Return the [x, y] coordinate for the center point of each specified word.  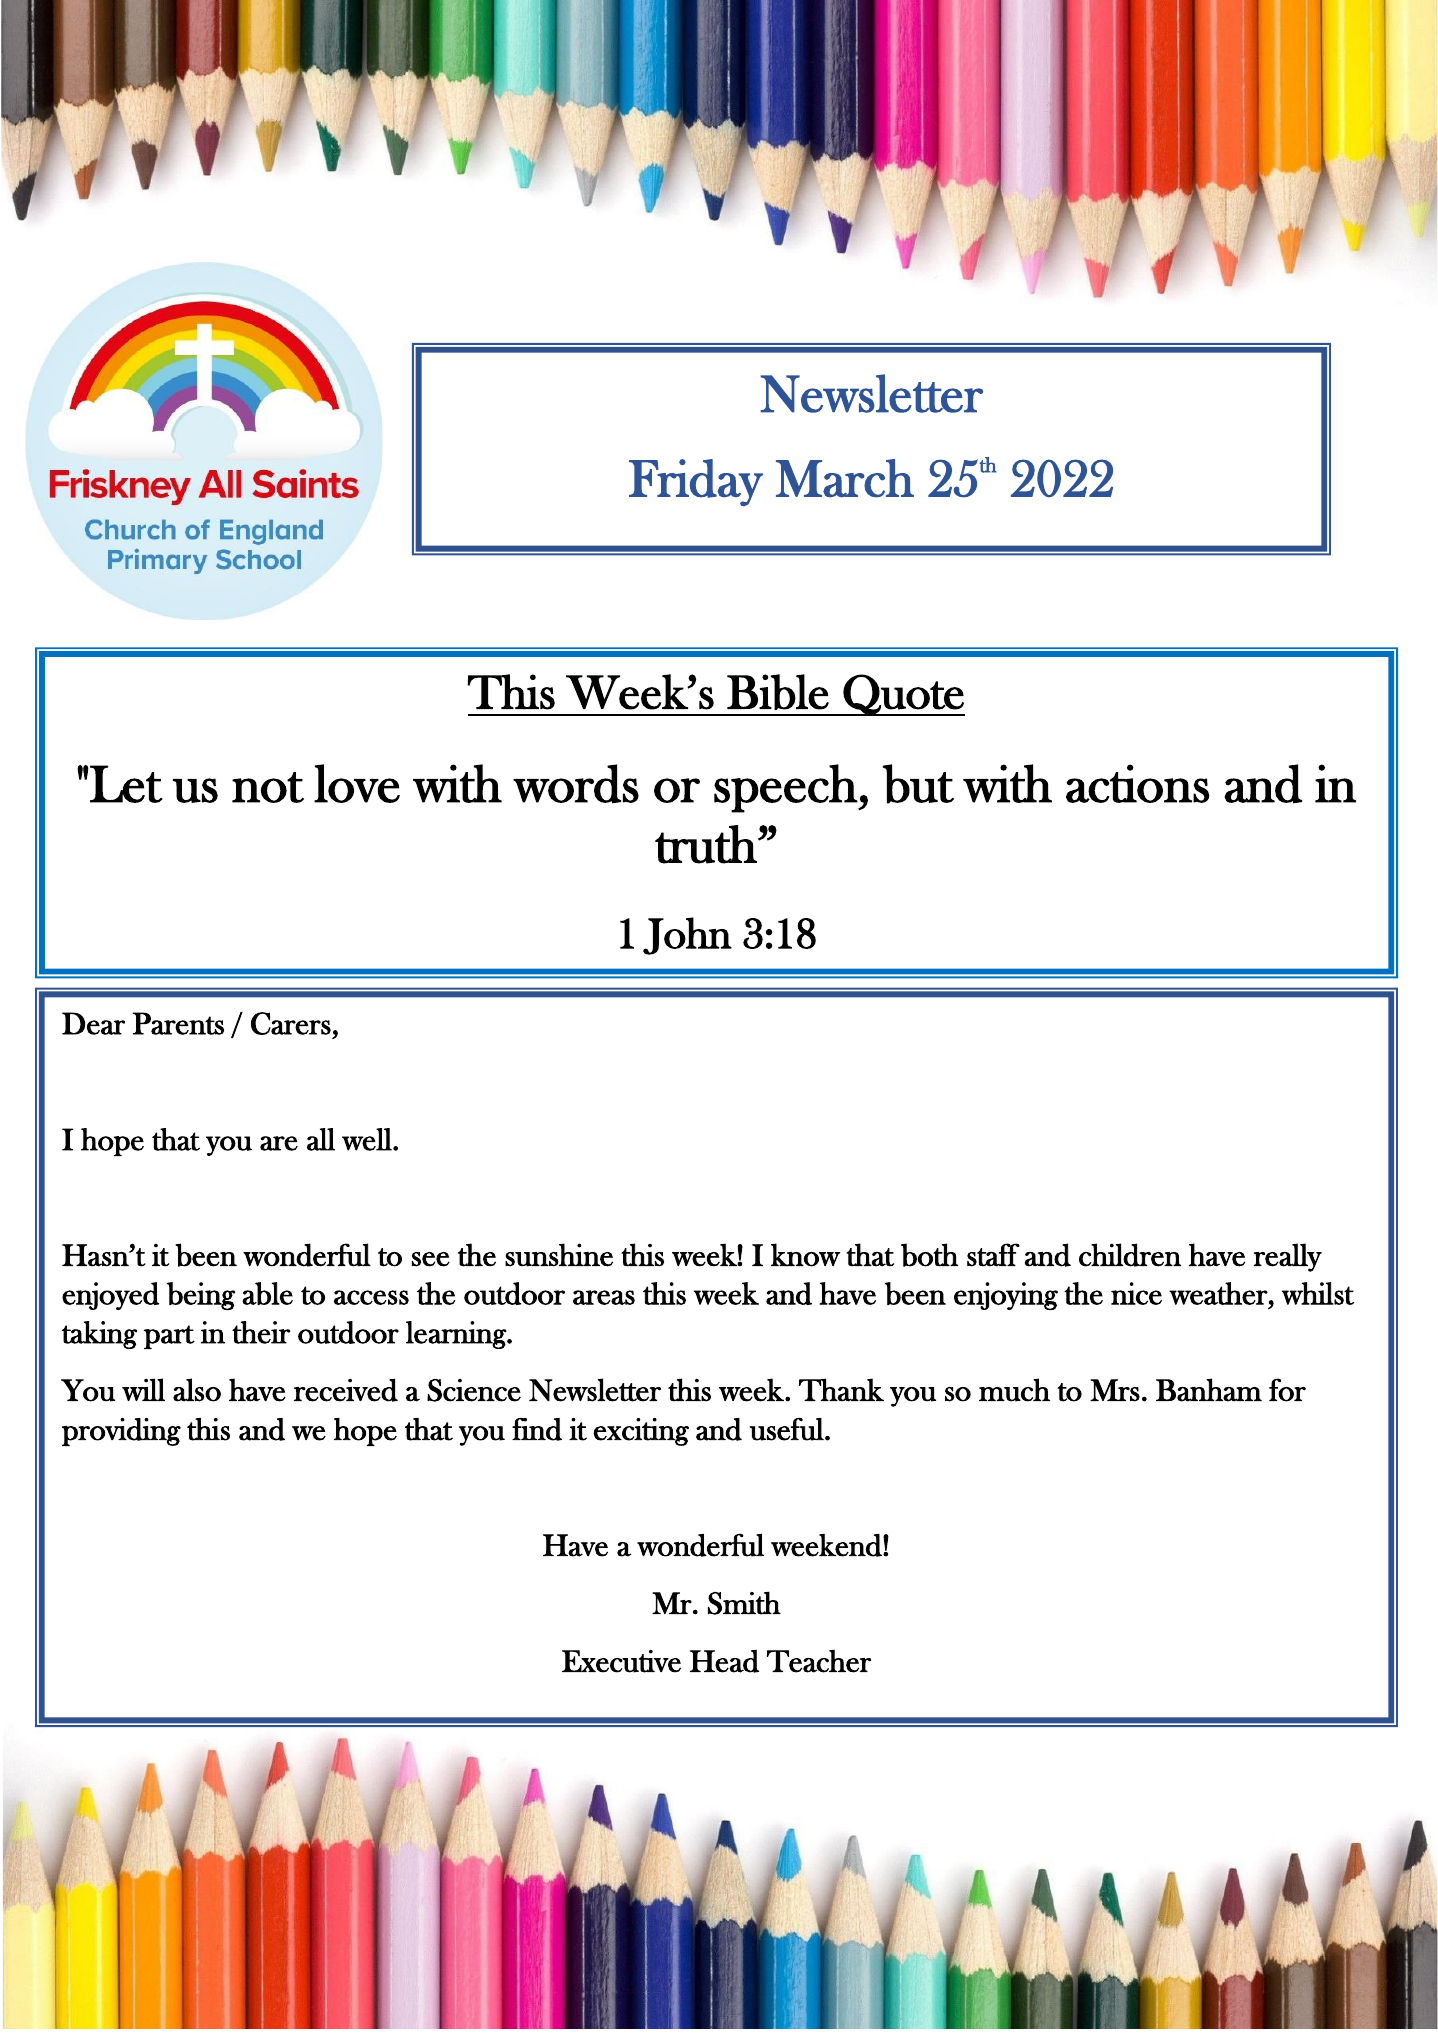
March [845, 478]
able [267, 1293]
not [268, 787]
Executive [621, 1661]
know [805, 1255]
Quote [903, 695]
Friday [696, 482]
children [1130, 1255]
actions [1138, 783]
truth [707, 844]
